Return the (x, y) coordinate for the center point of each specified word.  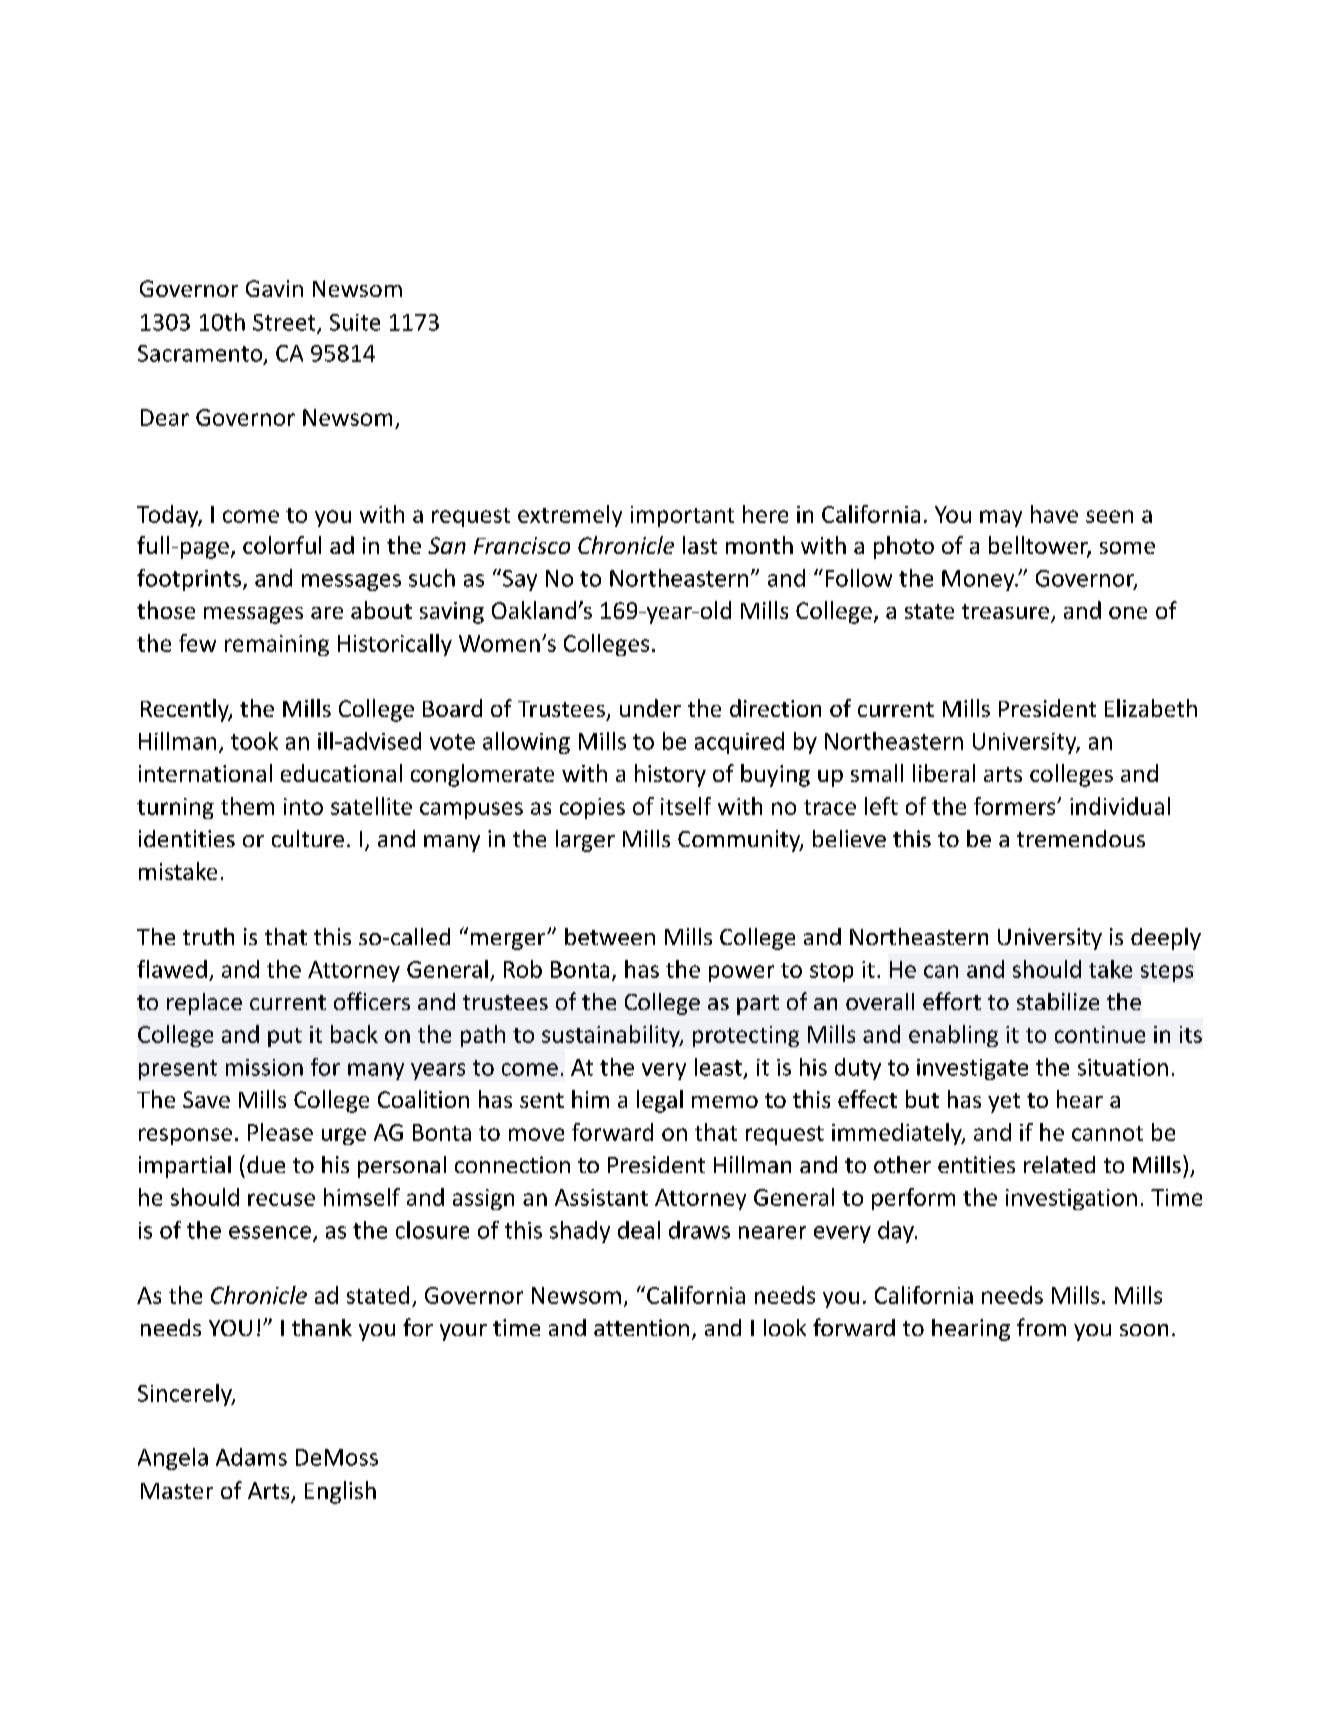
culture (308, 838)
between (610, 936)
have (1054, 514)
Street (285, 323)
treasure (1005, 611)
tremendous (1081, 838)
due (266, 1164)
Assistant (601, 1197)
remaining (277, 645)
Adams (251, 1457)
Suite (355, 322)
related (1059, 1164)
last (700, 545)
